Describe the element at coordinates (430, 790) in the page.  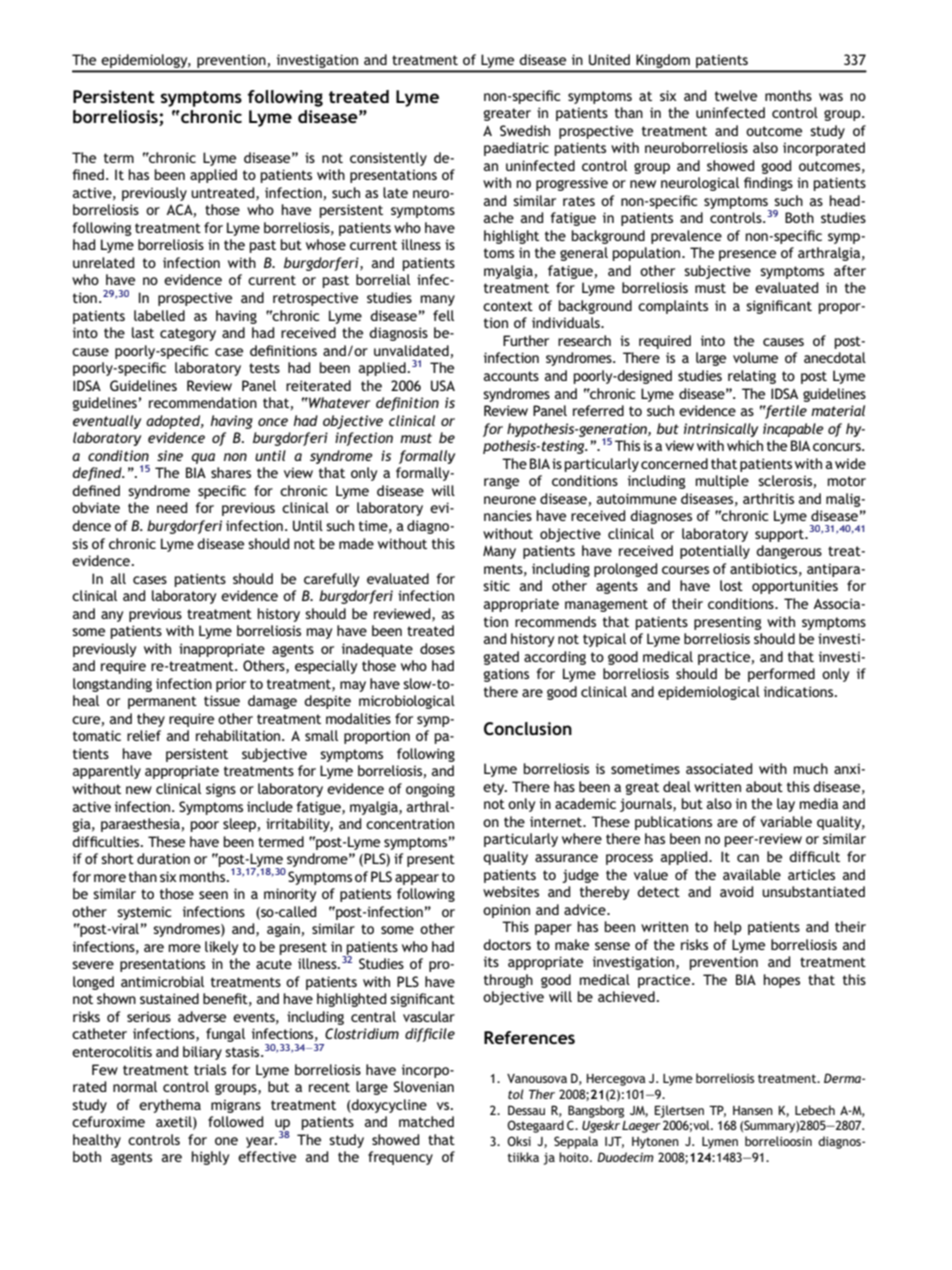
I see `ongoing` at that location.
